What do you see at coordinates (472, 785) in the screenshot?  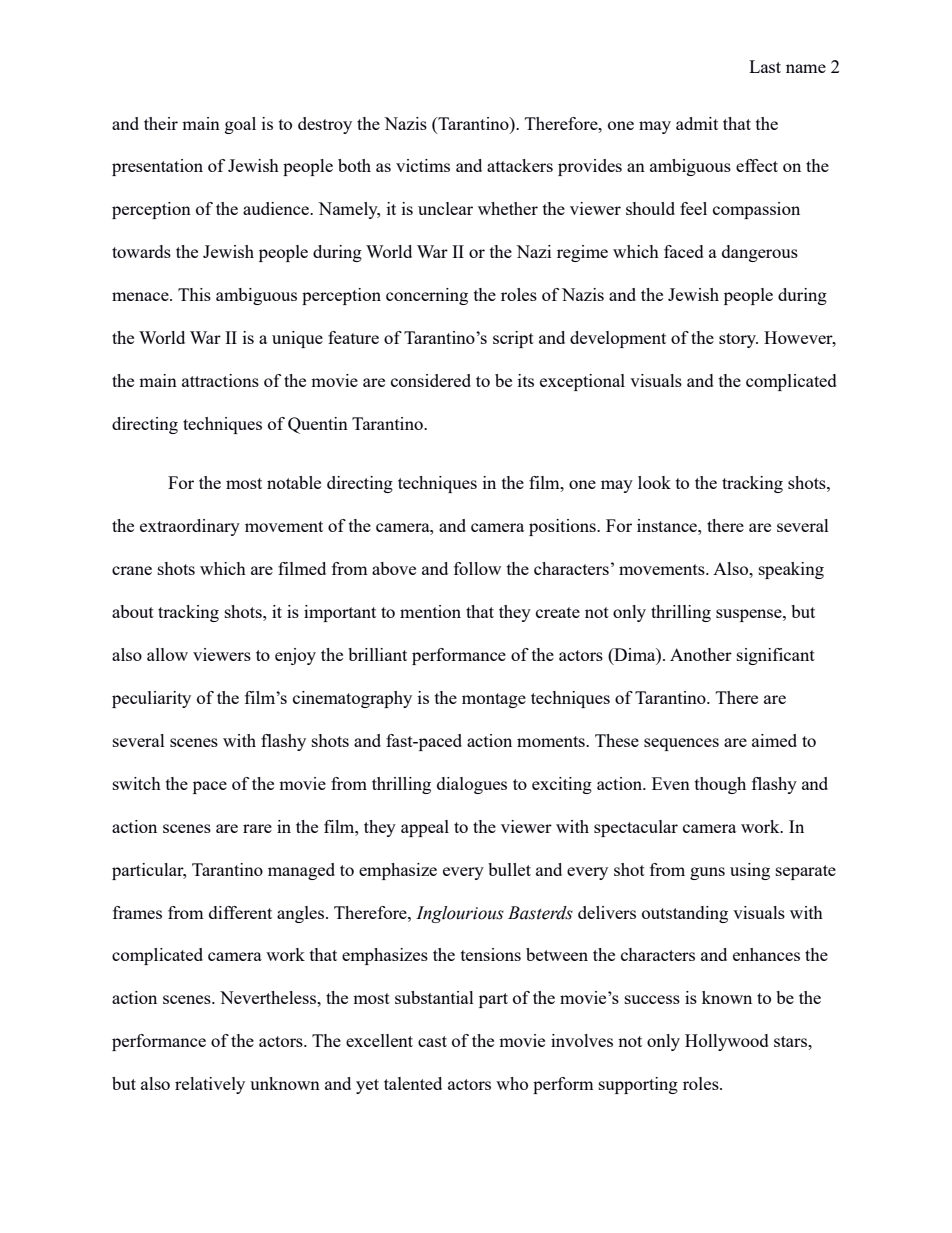 I see `dialogues` at bounding box center [472, 785].
